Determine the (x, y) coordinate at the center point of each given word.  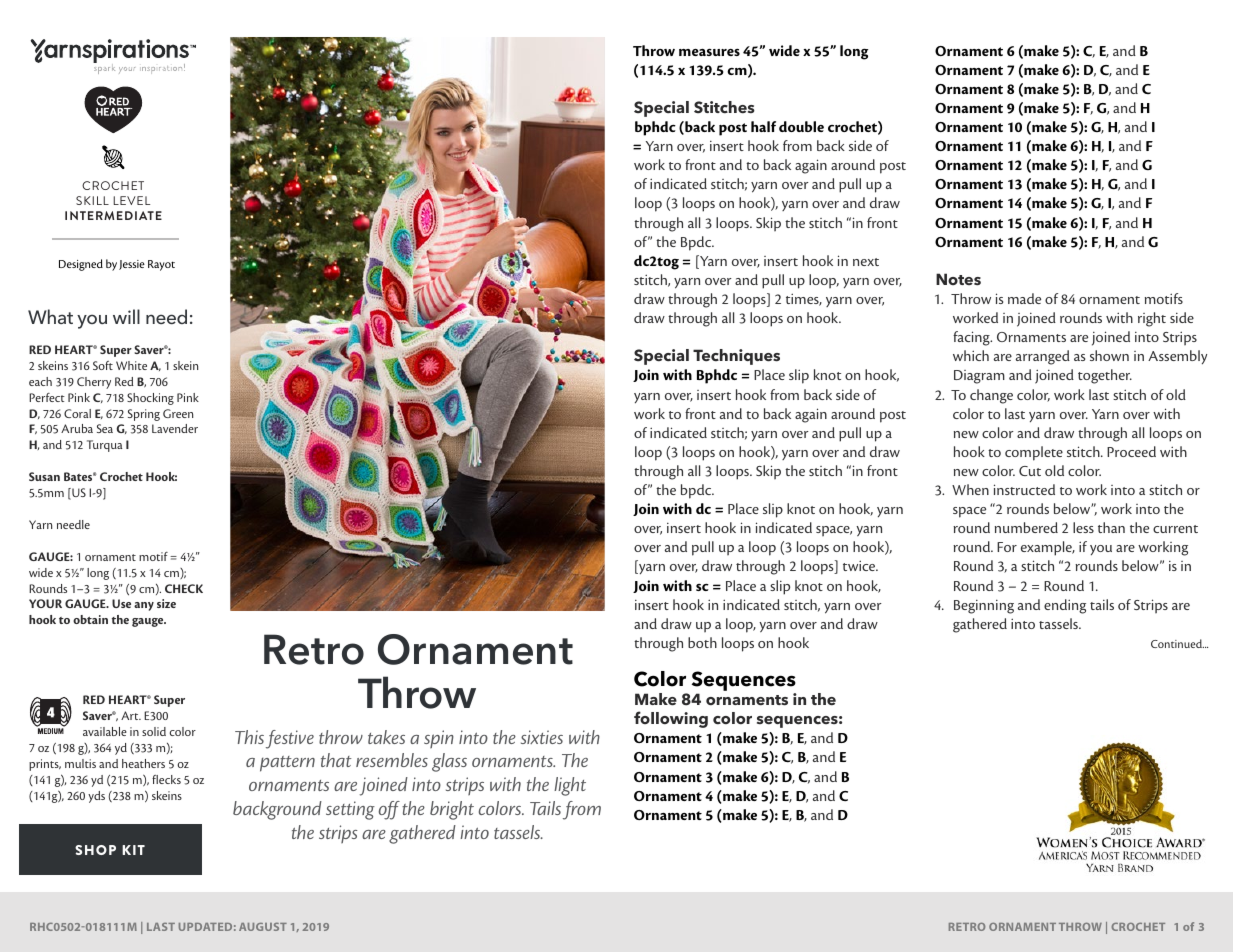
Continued (1177, 643)
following (671, 719)
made (1024, 298)
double (801, 126)
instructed (1024, 489)
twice (860, 565)
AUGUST (263, 927)
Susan (44, 476)
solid (154, 731)
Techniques (736, 357)
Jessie (132, 265)
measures (709, 52)
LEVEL (131, 200)
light (570, 786)
